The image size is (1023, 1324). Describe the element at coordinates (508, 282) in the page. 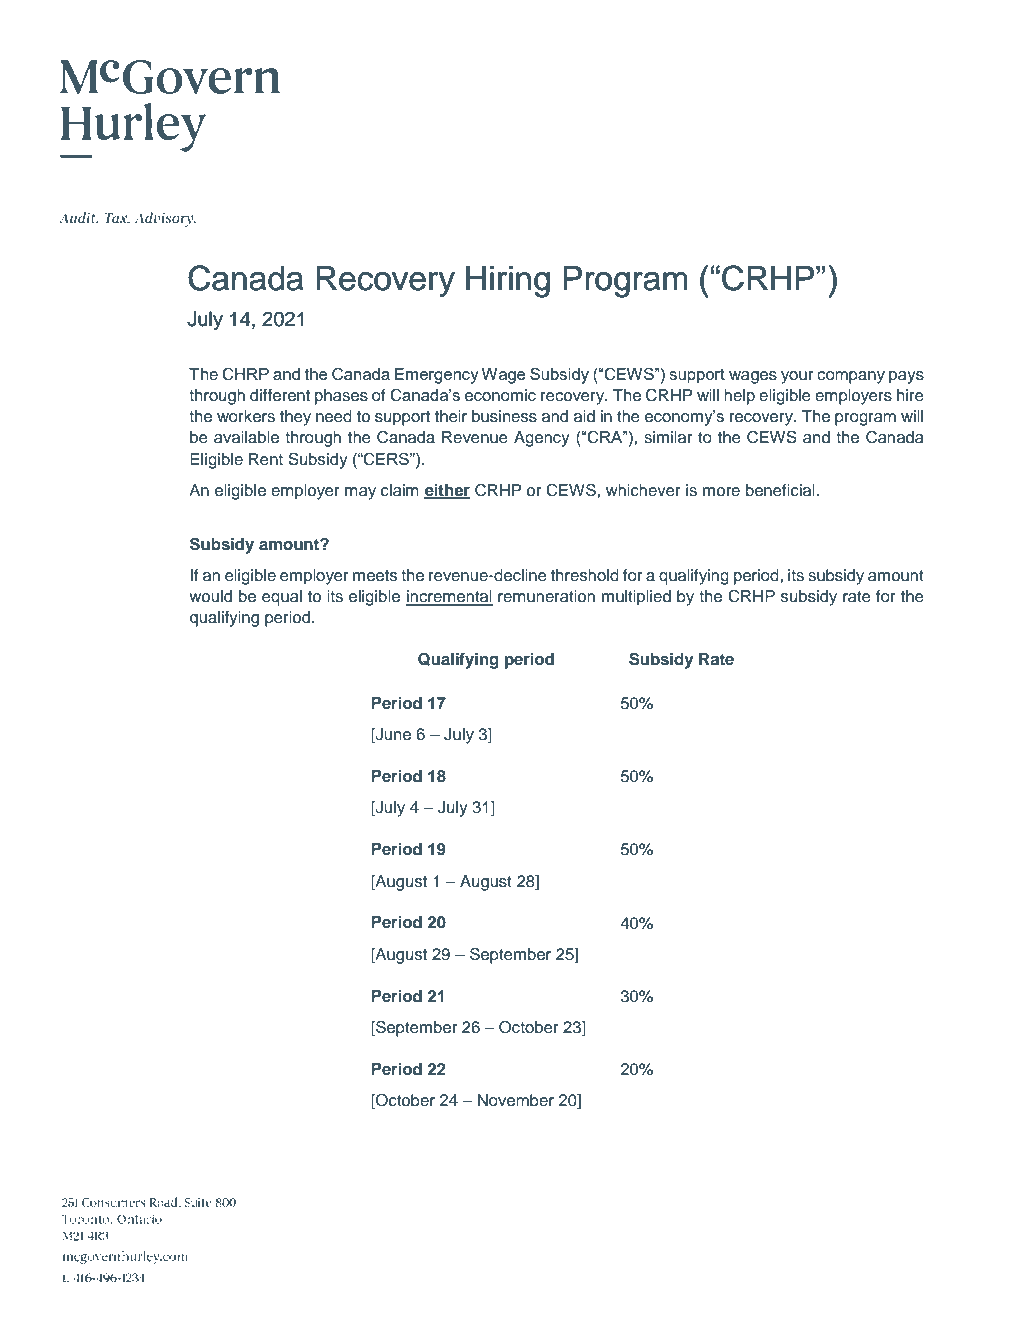

I see `Hiring` at that location.
